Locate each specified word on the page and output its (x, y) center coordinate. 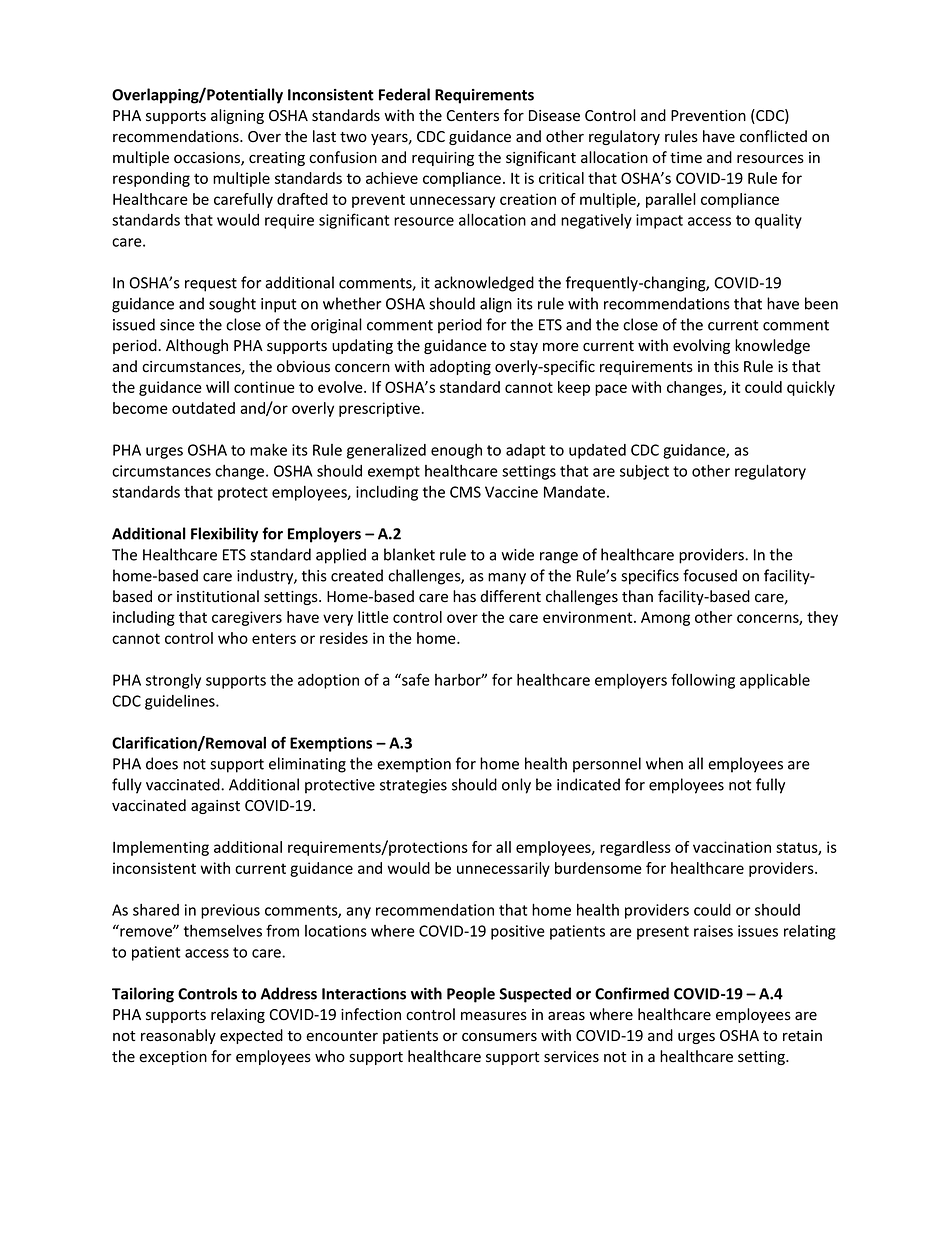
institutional (218, 596)
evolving (701, 346)
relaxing (238, 1015)
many (507, 579)
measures (494, 1016)
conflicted (773, 136)
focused (710, 575)
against (215, 807)
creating (277, 159)
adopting (460, 367)
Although (197, 346)
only (516, 786)
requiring (443, 159)
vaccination (732, 847)
